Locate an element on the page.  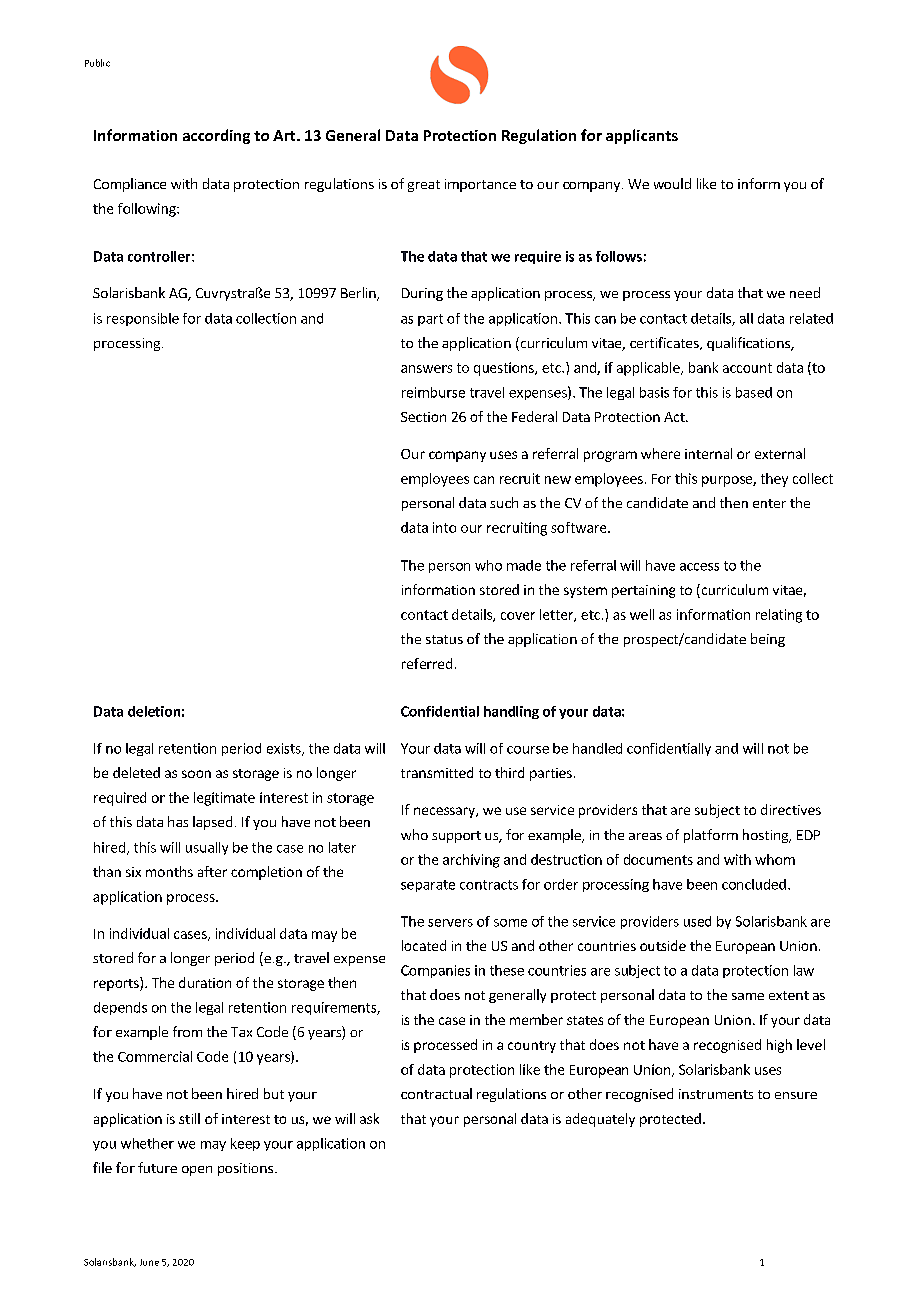
applicants is located at coordinates (642, 136).
